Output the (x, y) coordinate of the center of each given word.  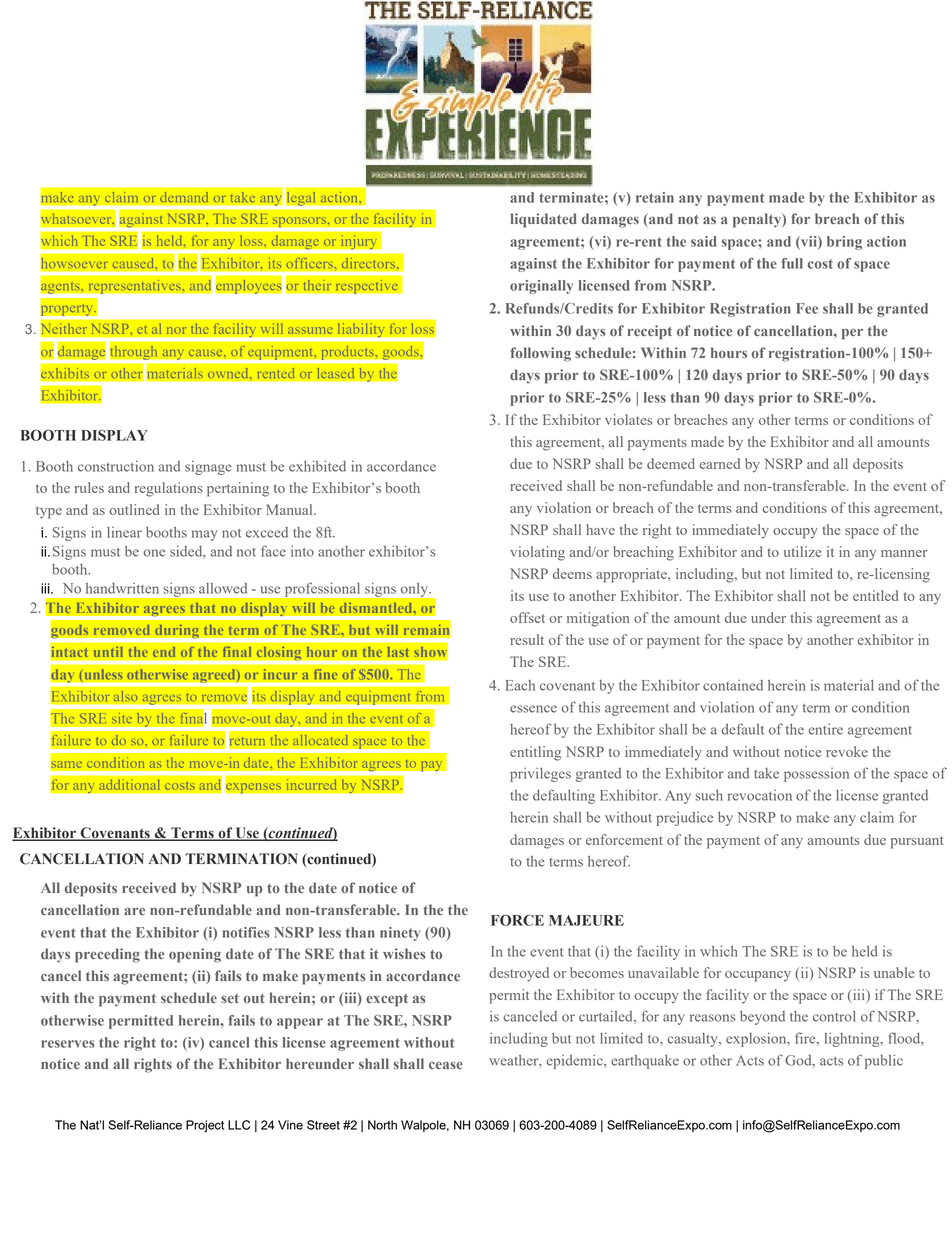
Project (205, 1126)
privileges (540, 774)
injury (358, 242)
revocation (760, 795)
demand (184, 197)
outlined (134, 509)
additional (130, 785)
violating (537, 553)
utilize (802, 551)
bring (844, 243)
